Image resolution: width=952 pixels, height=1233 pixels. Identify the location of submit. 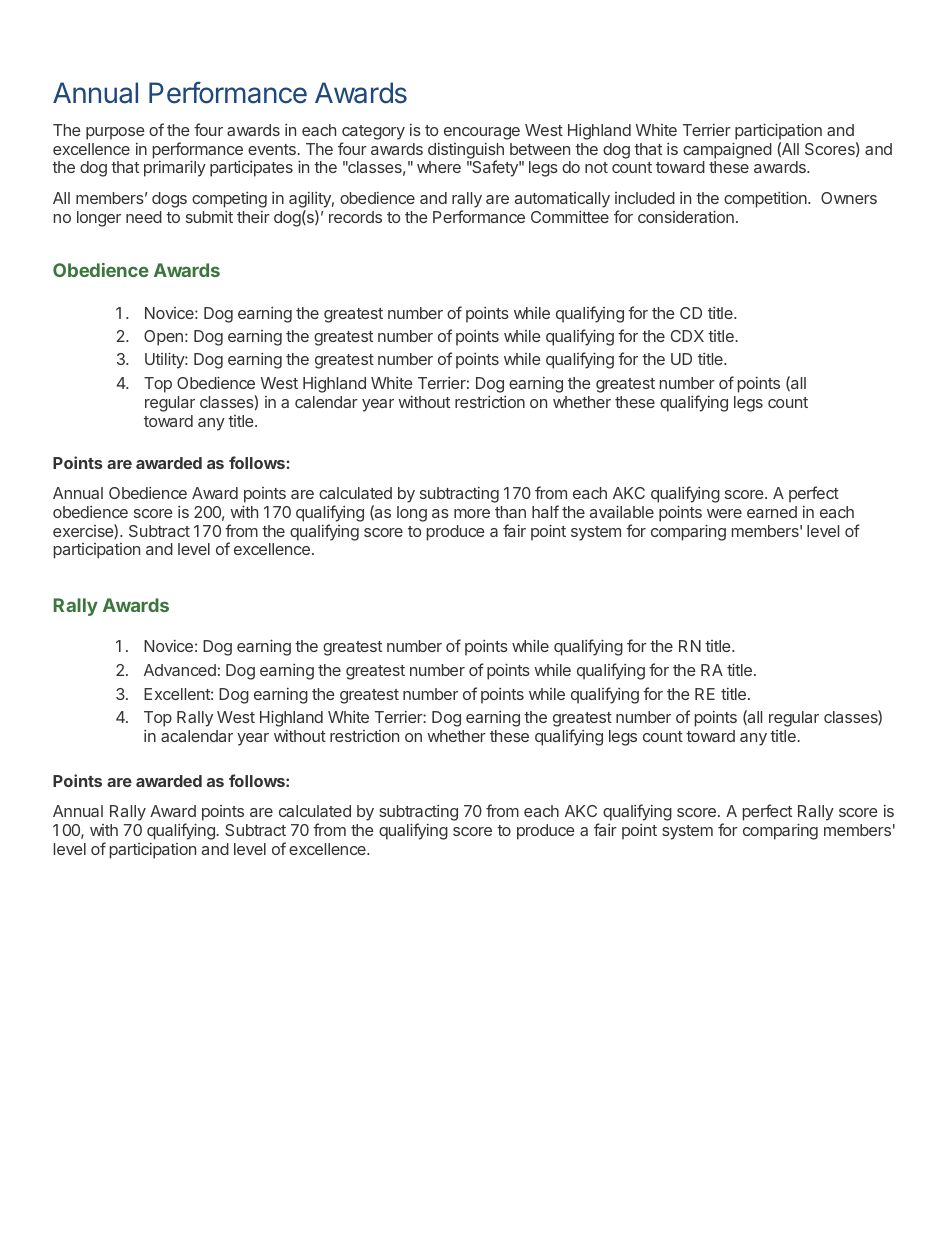
(209, 217).
